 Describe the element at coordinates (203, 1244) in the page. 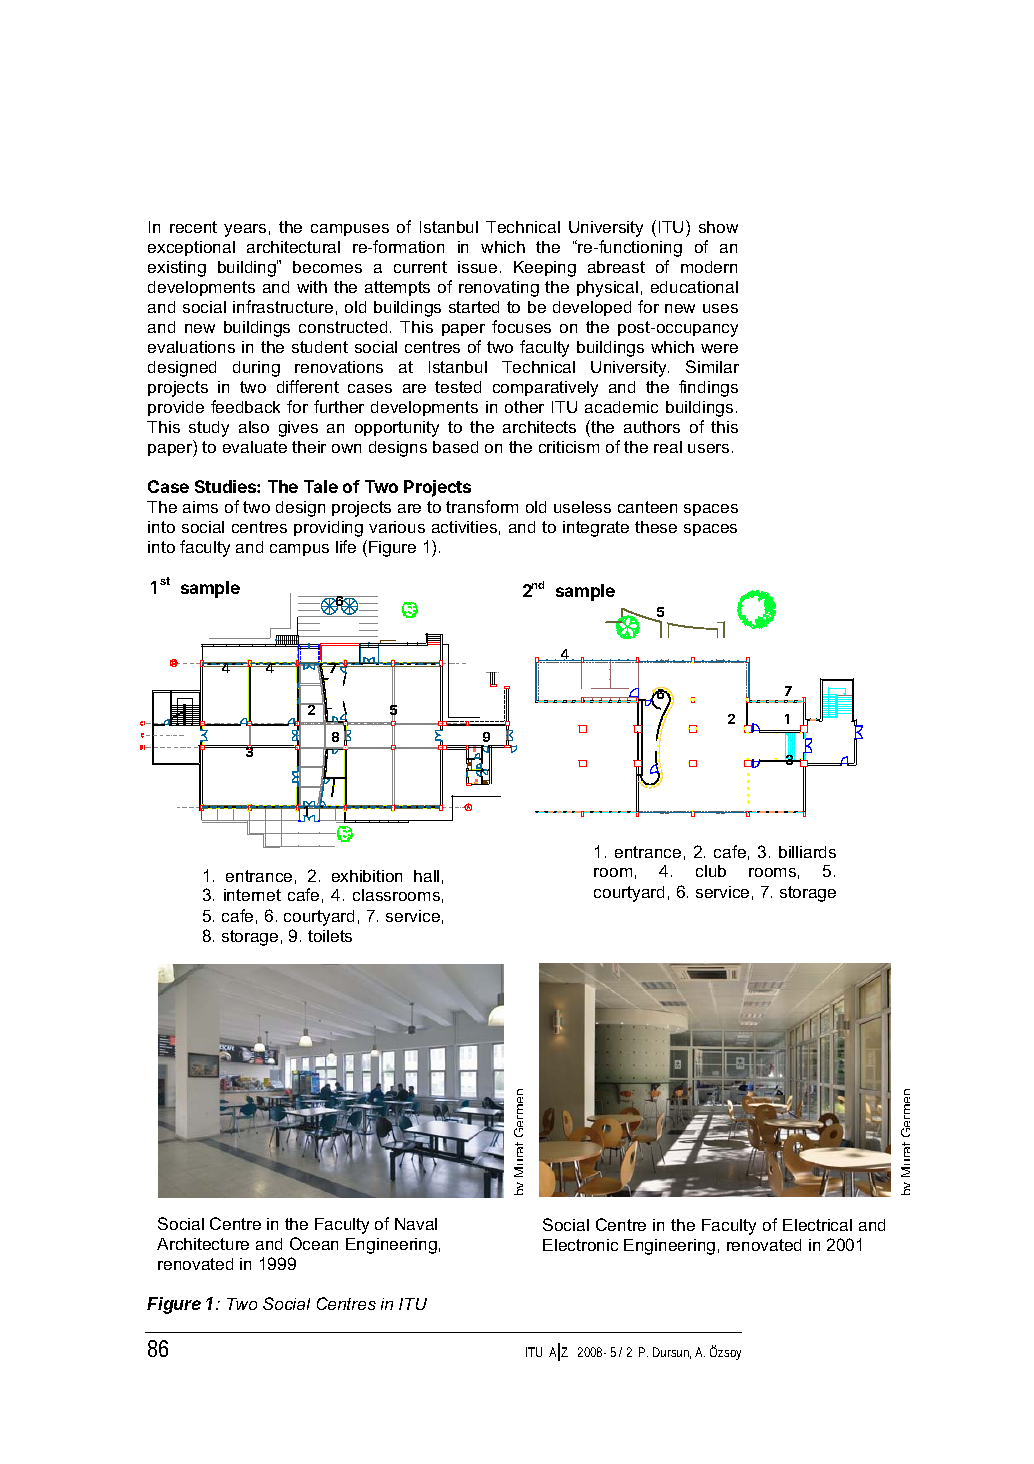

I see `Architecture` at that location.
